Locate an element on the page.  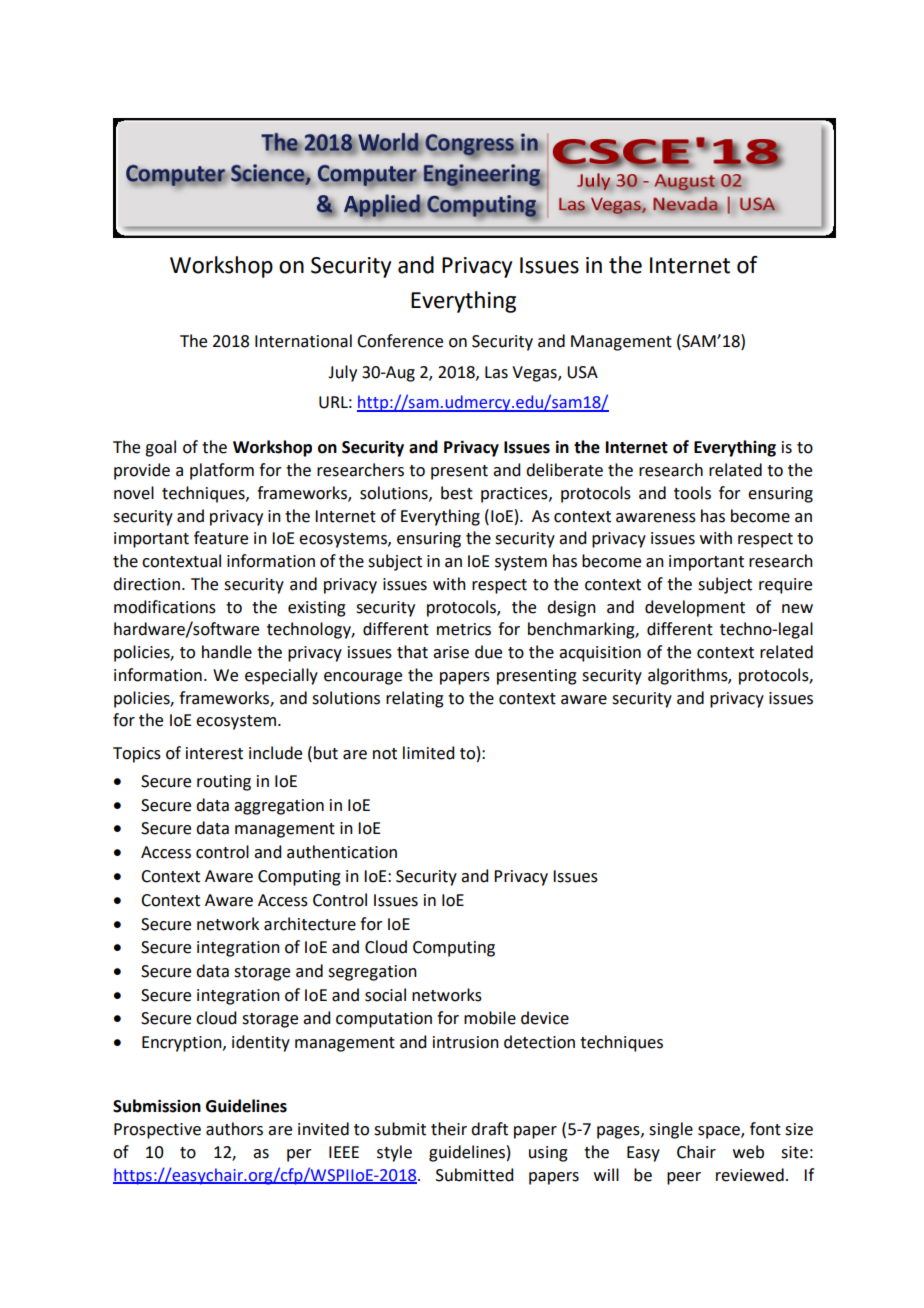
limited is located at coordinates (428, 753).
